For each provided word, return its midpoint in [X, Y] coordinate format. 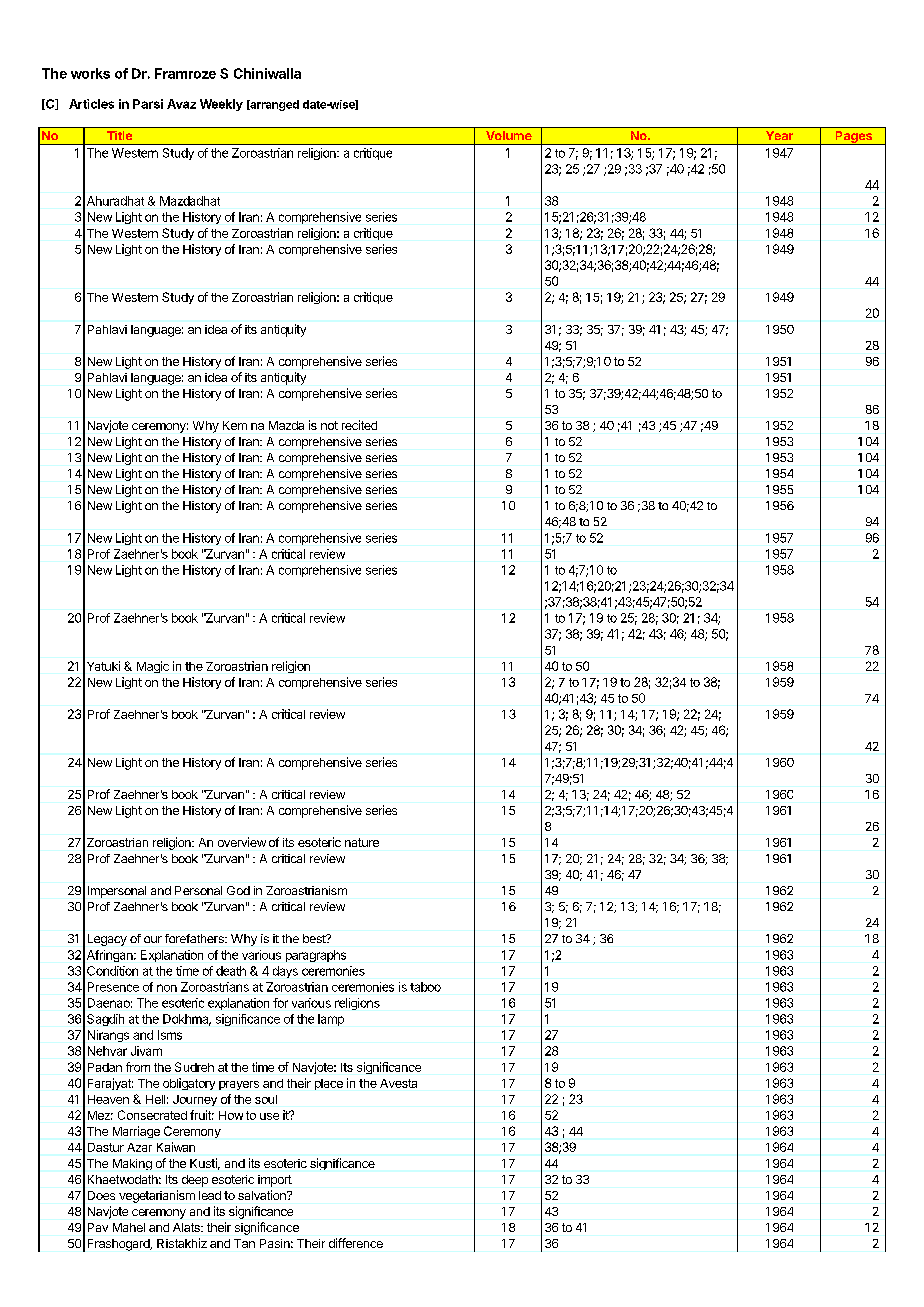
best [315, 938]
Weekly [221, 105]
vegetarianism [157, 1196]
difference [356, 1243]
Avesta [398, 1083]
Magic [153, 667]
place [329, 1084]
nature [362, 842]
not [329, 425]
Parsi [148, 104]
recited [359, 425]
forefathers [195, 938]
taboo [425, 987]
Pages [853, 138]
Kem [235, 425]
